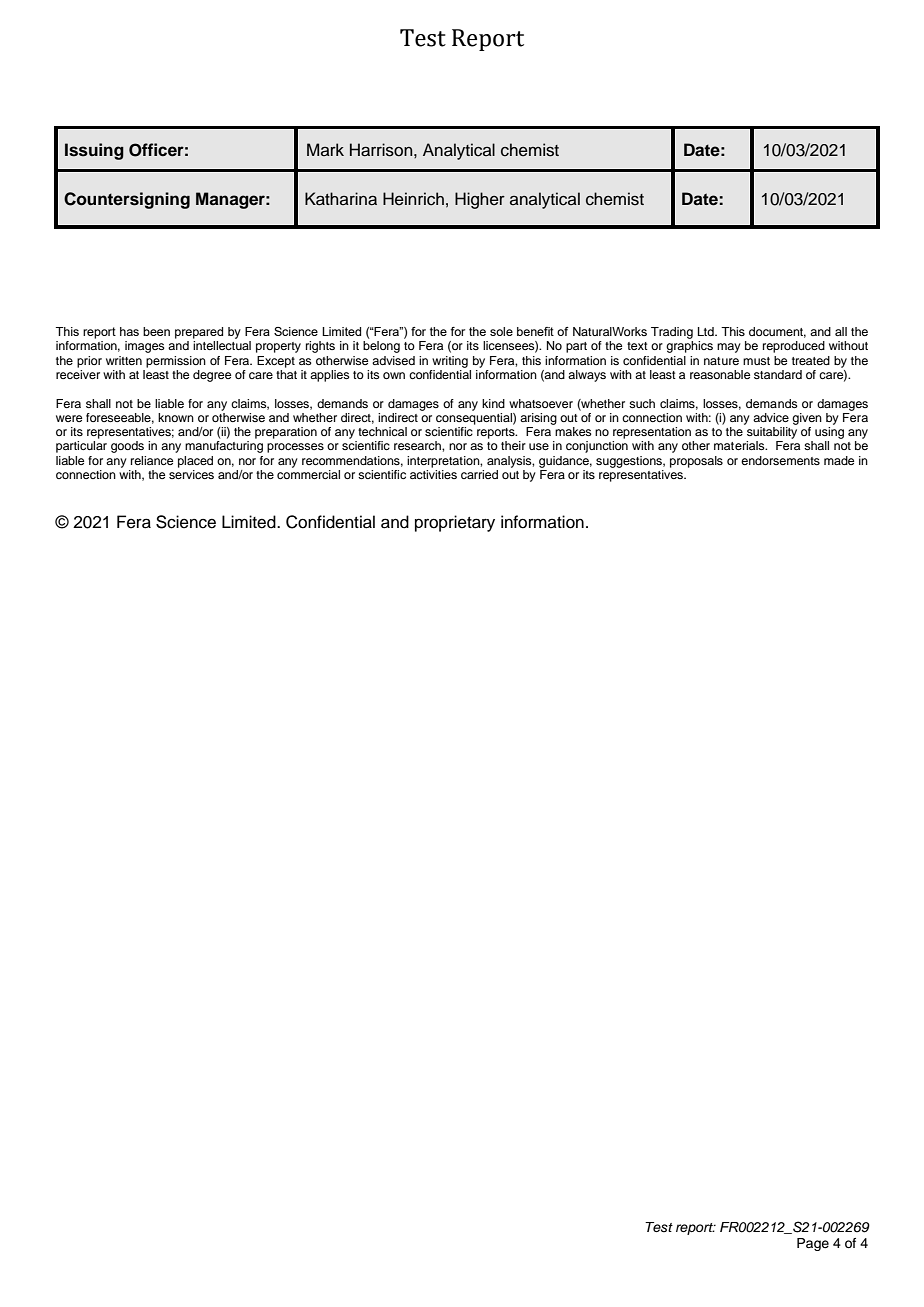 This screenshot has height=1307, width=924. I want to click on Higher, so click(480, 200).
